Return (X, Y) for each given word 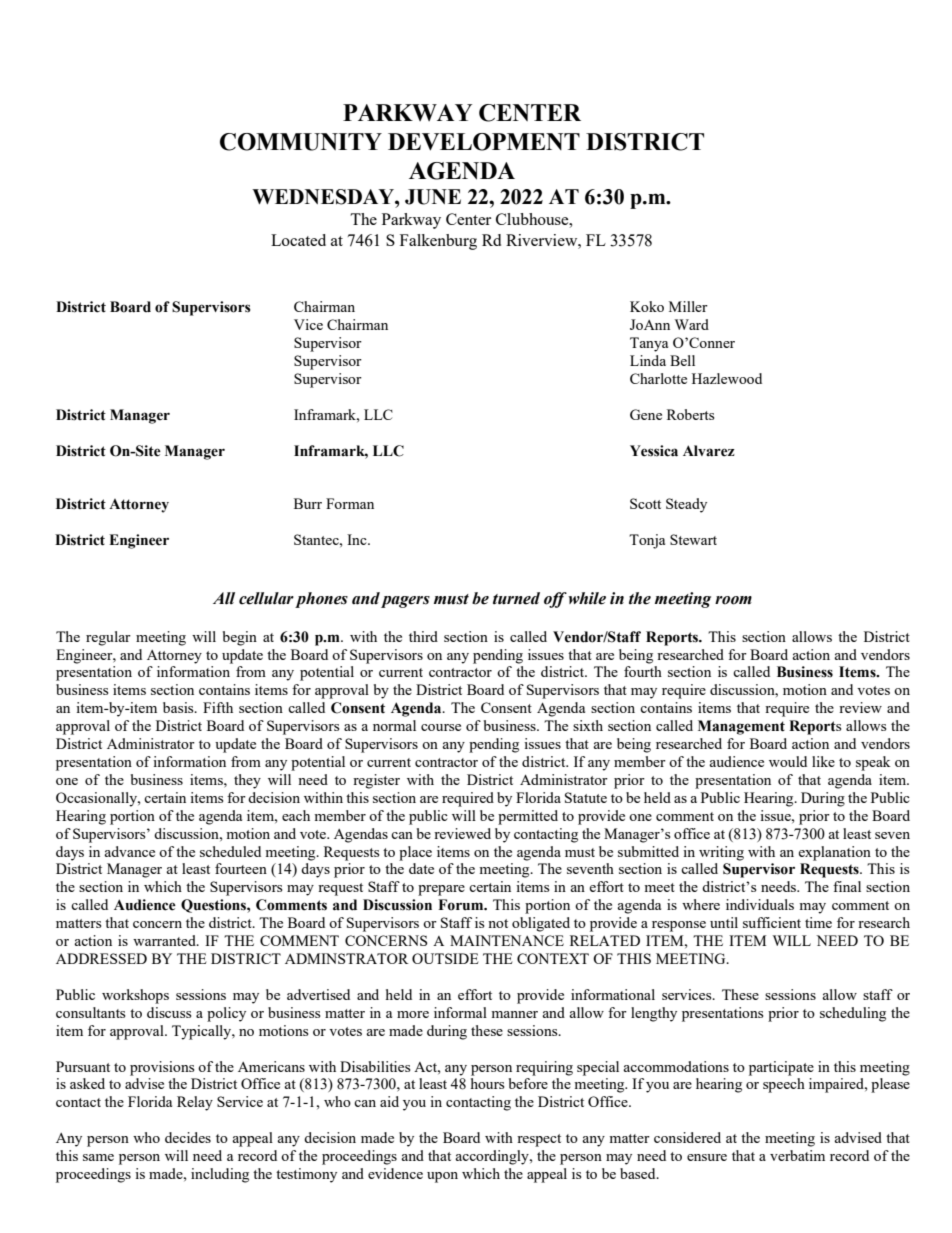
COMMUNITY (301, 142)
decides (188, 1137)
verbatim (797, 1155)
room (733, 600)
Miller (688, 306)
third (423, 636)
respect (539, 1140)
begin (240, 638)
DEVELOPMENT (484, 142)
